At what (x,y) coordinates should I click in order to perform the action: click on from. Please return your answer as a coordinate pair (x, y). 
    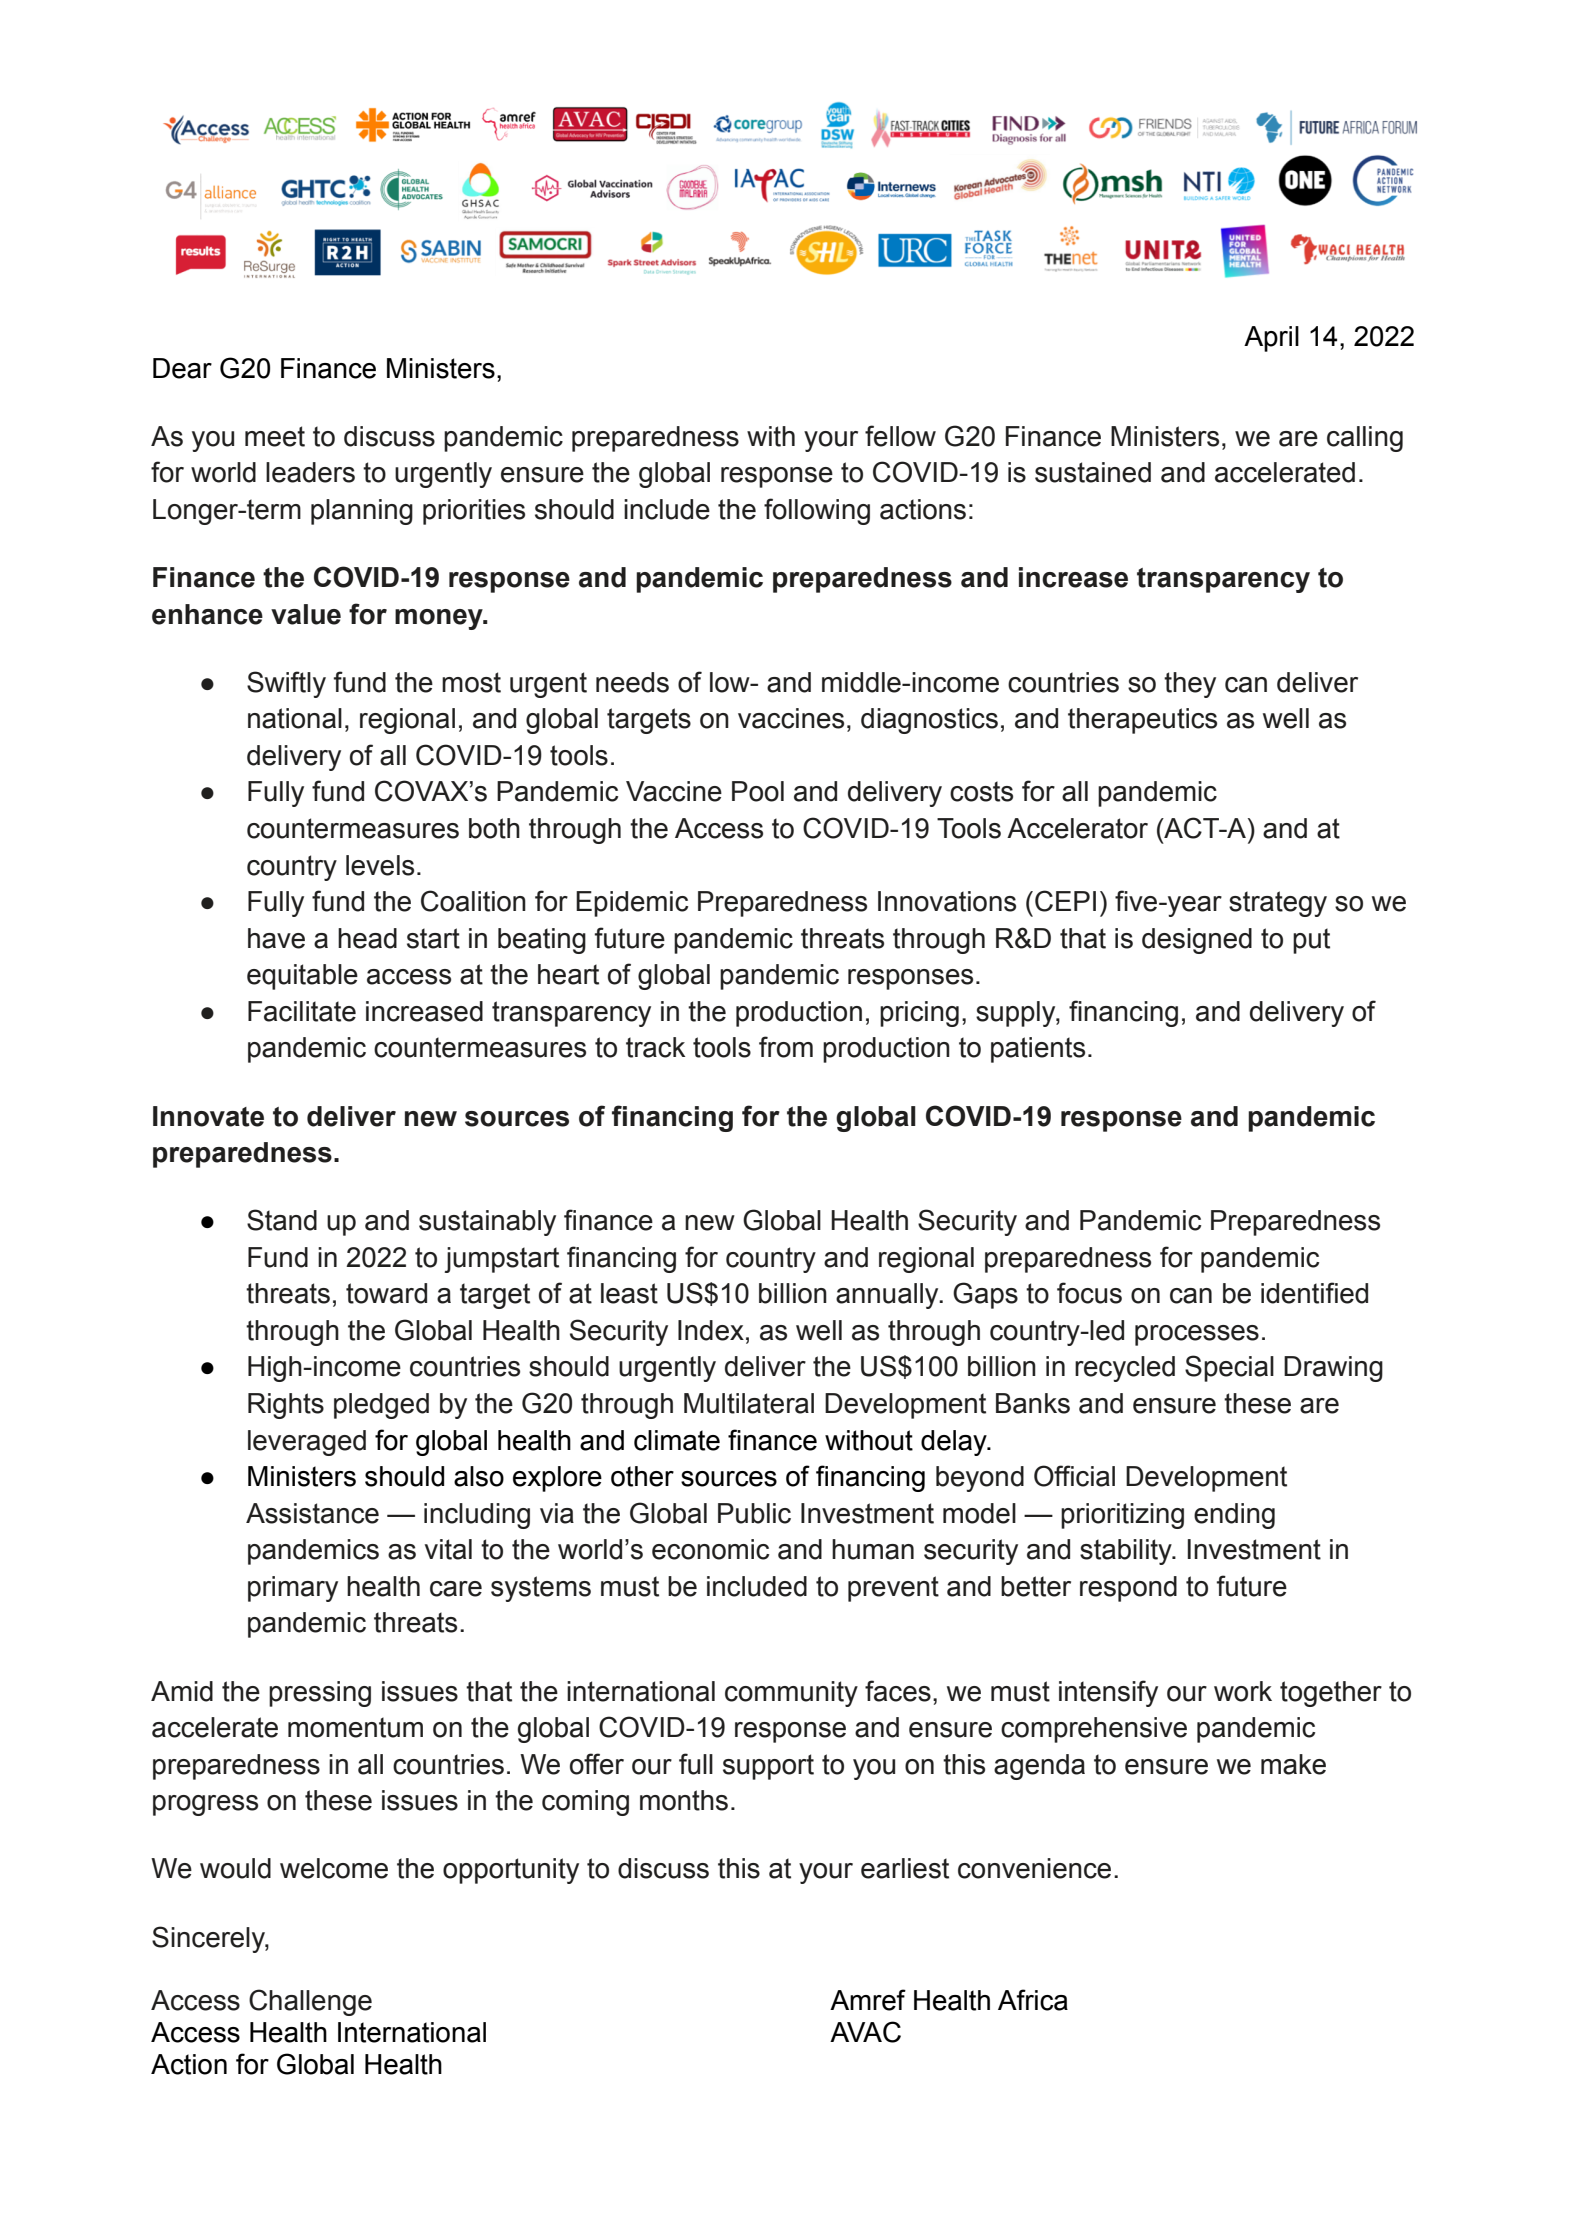
    Looking at the image, I should click on (786, 1047).
